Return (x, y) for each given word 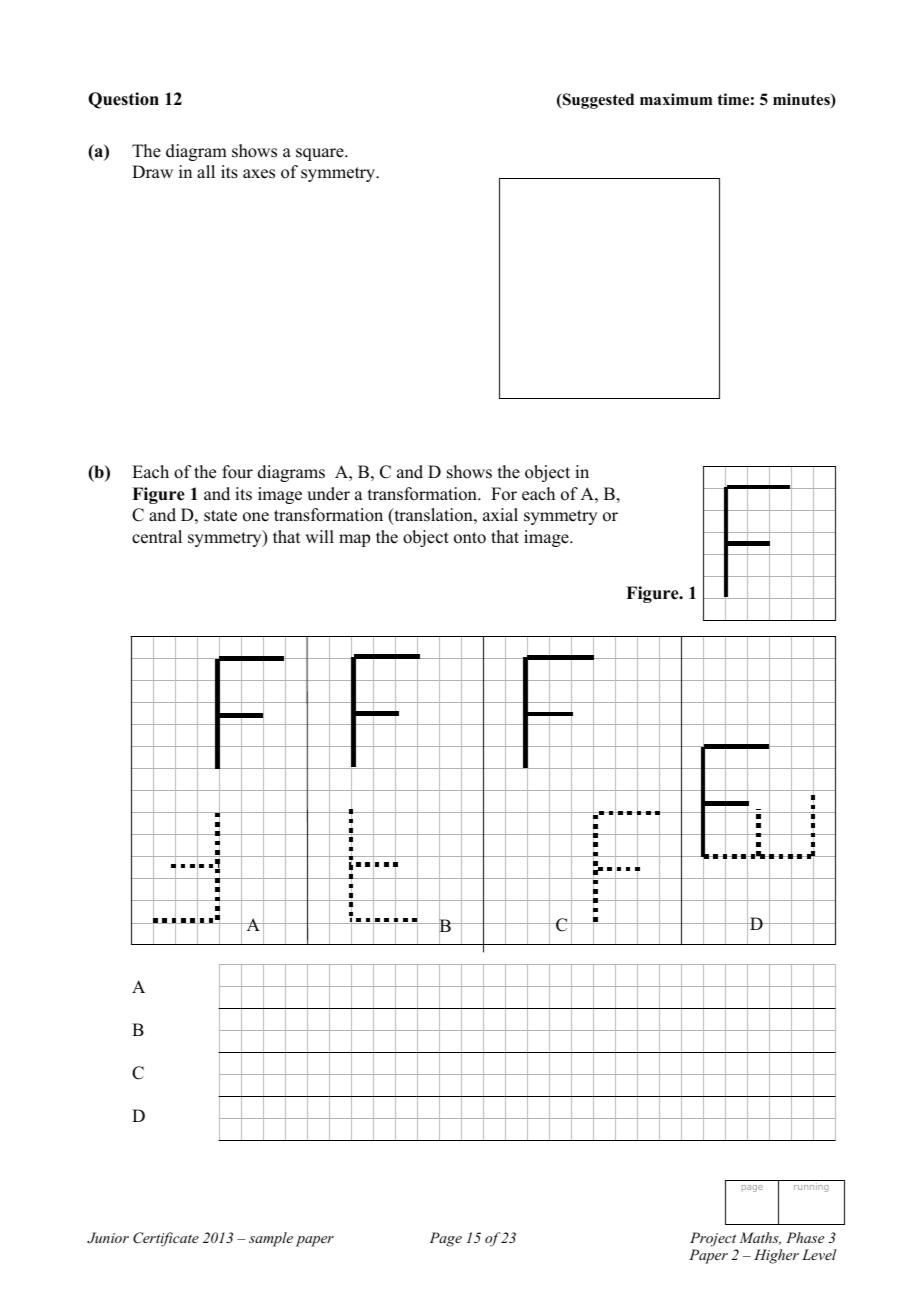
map (354, 540)
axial (500, 514)
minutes (802, 100)
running (811, 1187)
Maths (760, 1238)
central (157, 537)
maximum (676, 99)
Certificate (166, 1239)
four (237, 472)
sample (271, 1239)
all (206, 171)
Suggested (597, 101)
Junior (108, 1238)
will (319, 536)
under (328, 494)
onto (470, 538)
